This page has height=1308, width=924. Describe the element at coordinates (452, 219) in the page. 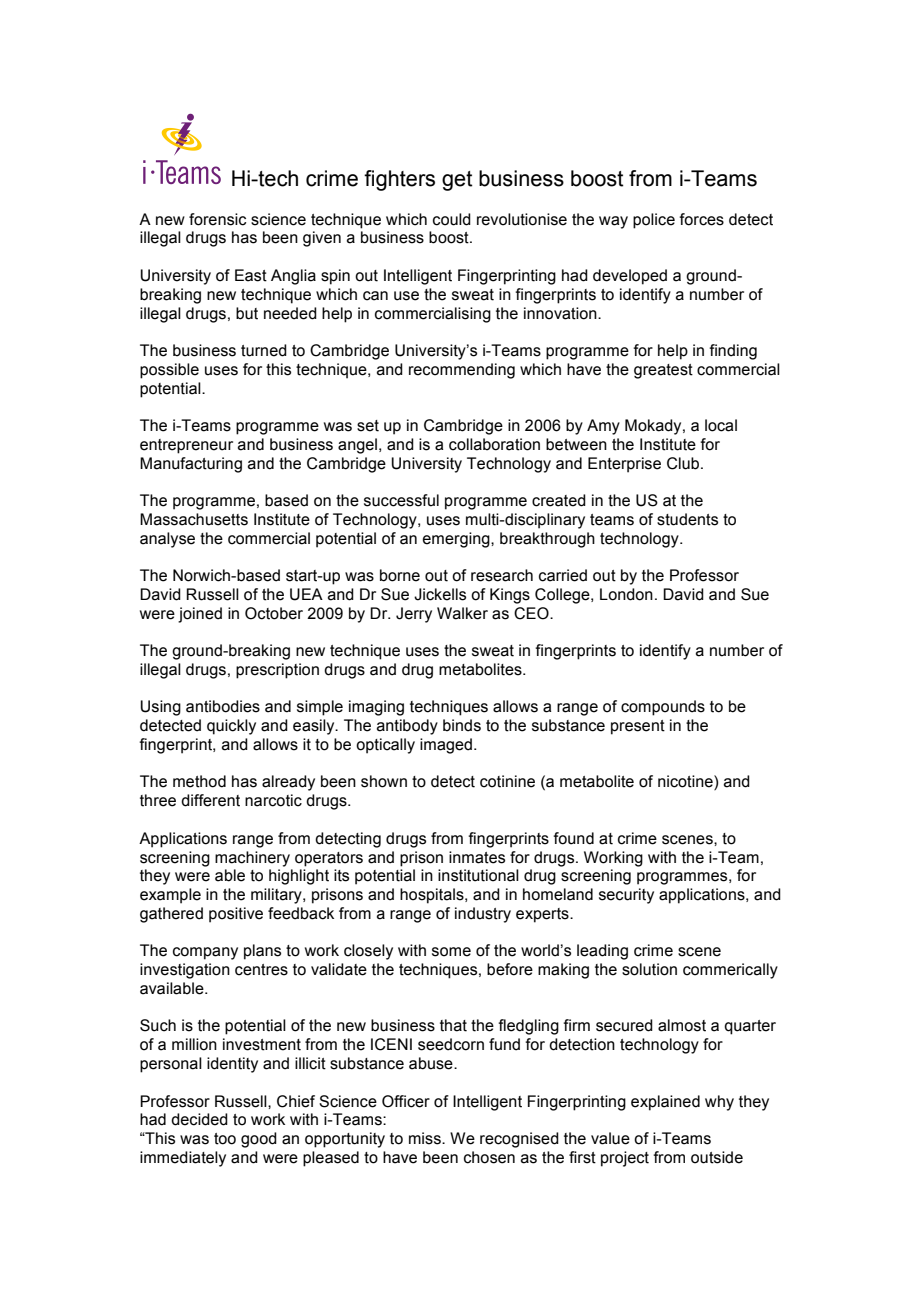

I see `could` at that location.
